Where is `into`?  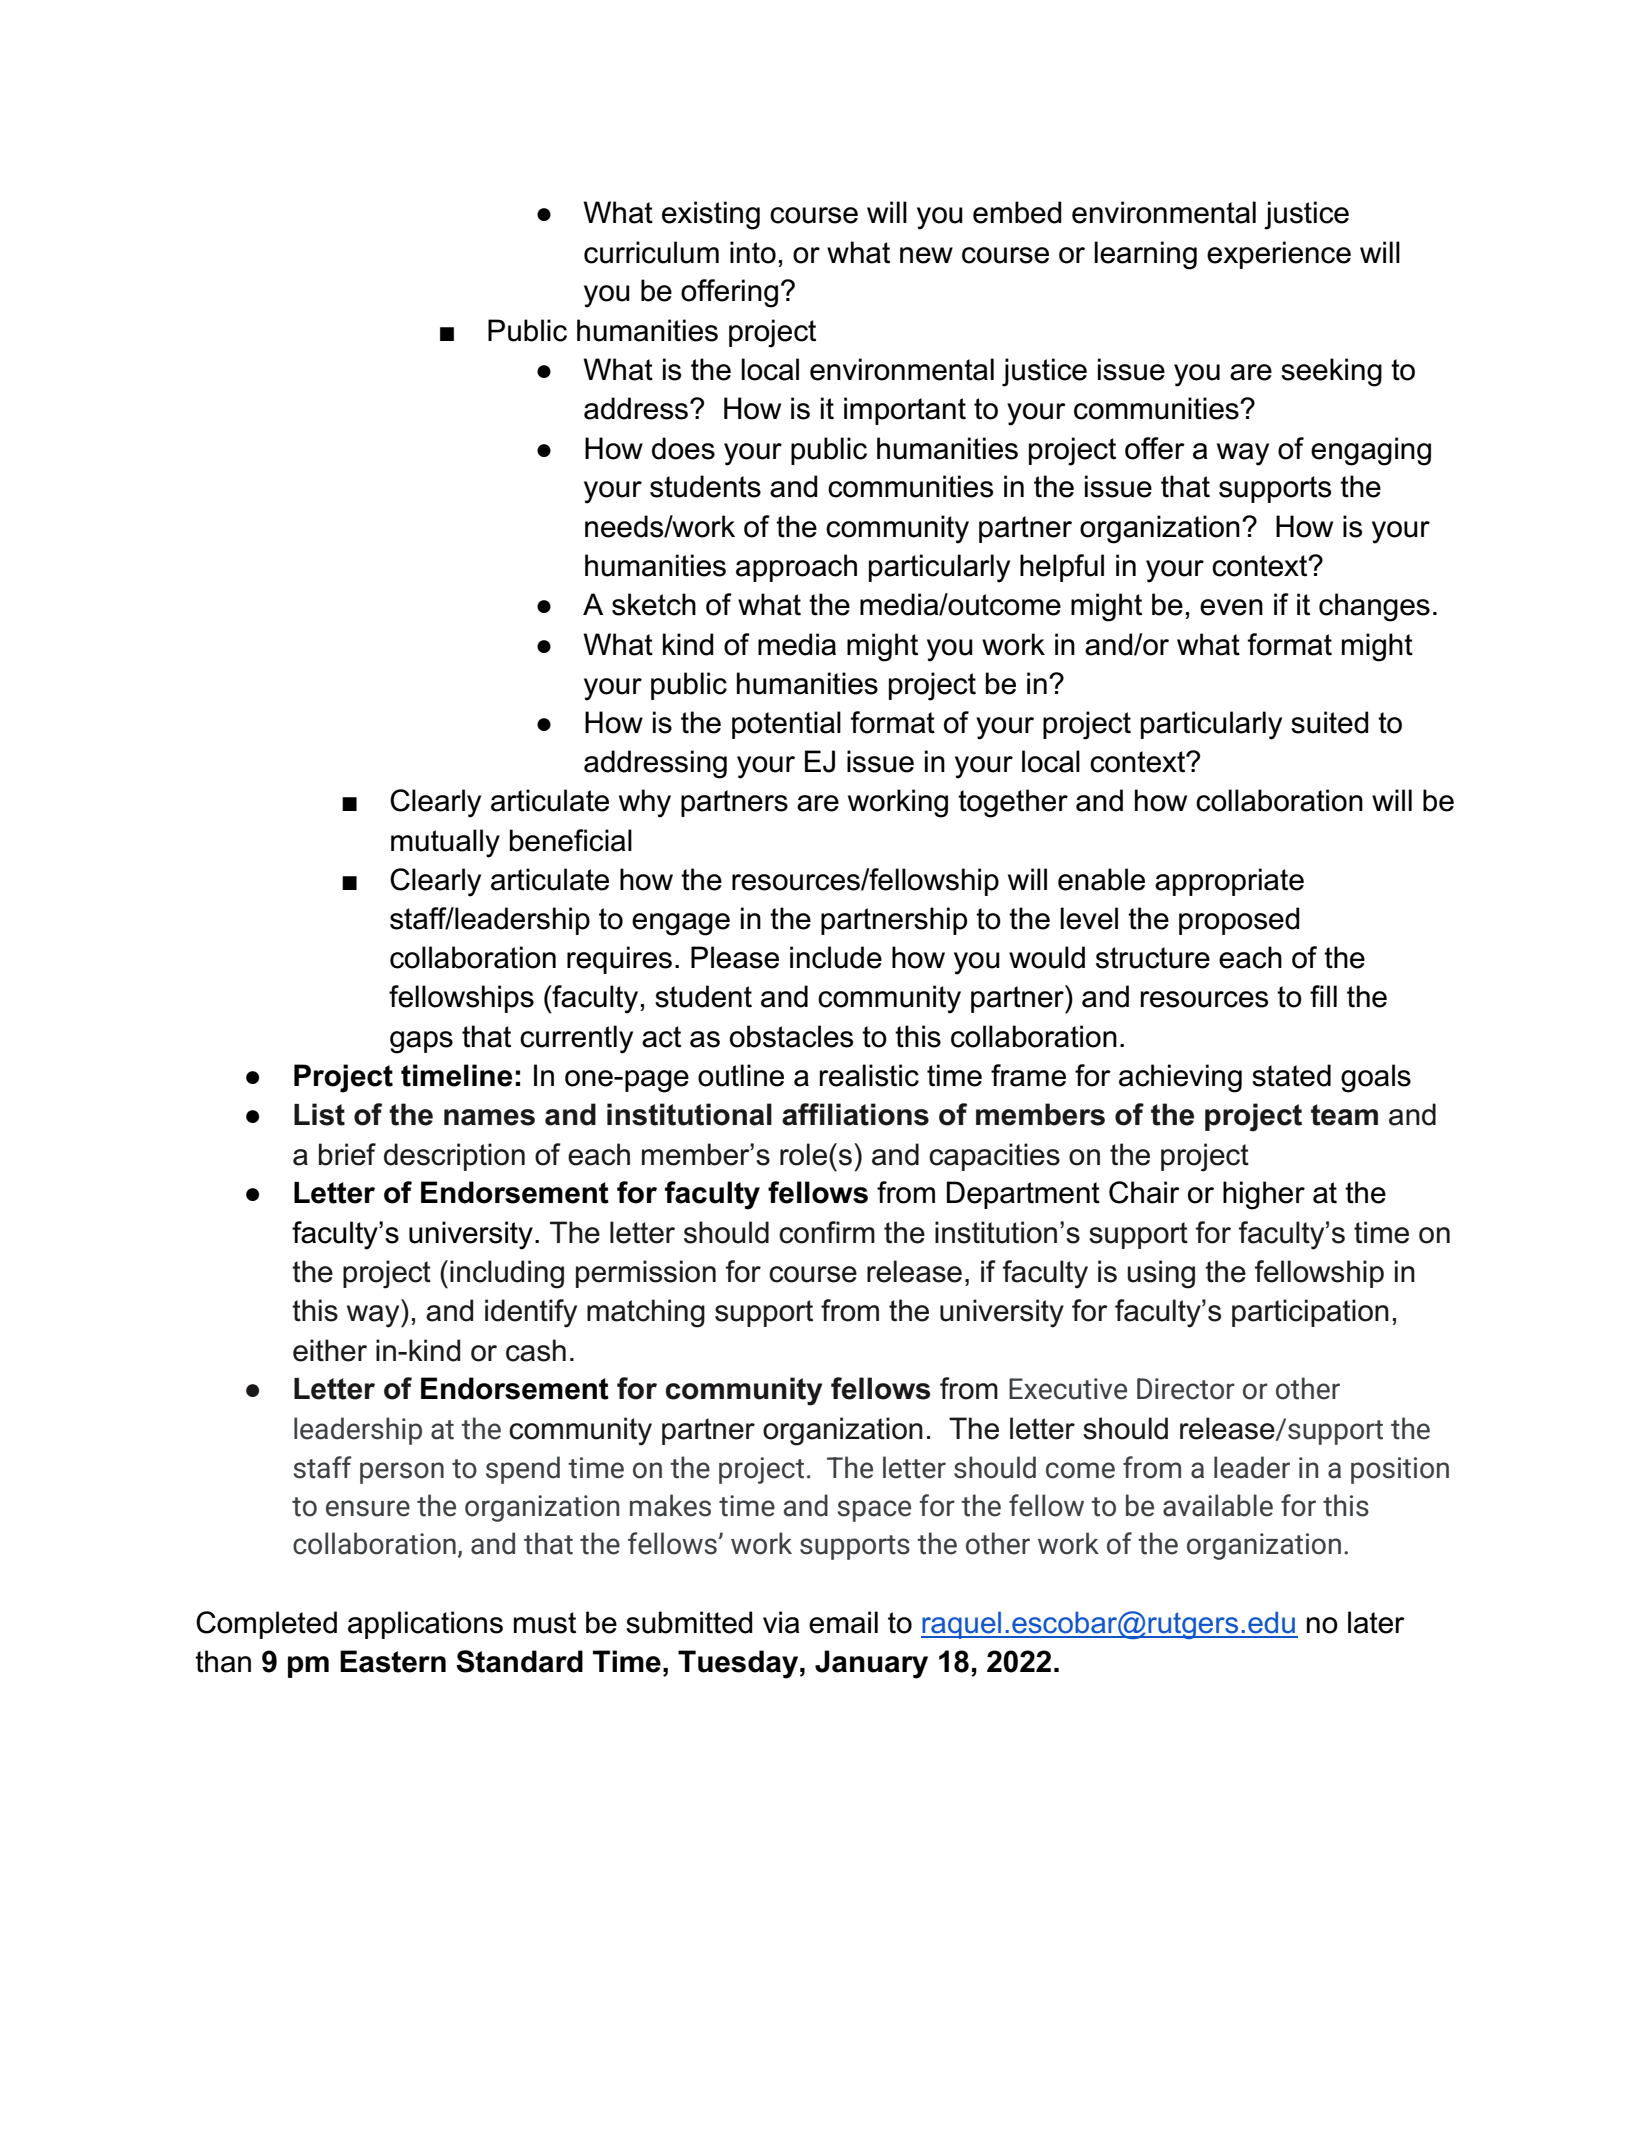 into is located at coordinates (753, 252).
